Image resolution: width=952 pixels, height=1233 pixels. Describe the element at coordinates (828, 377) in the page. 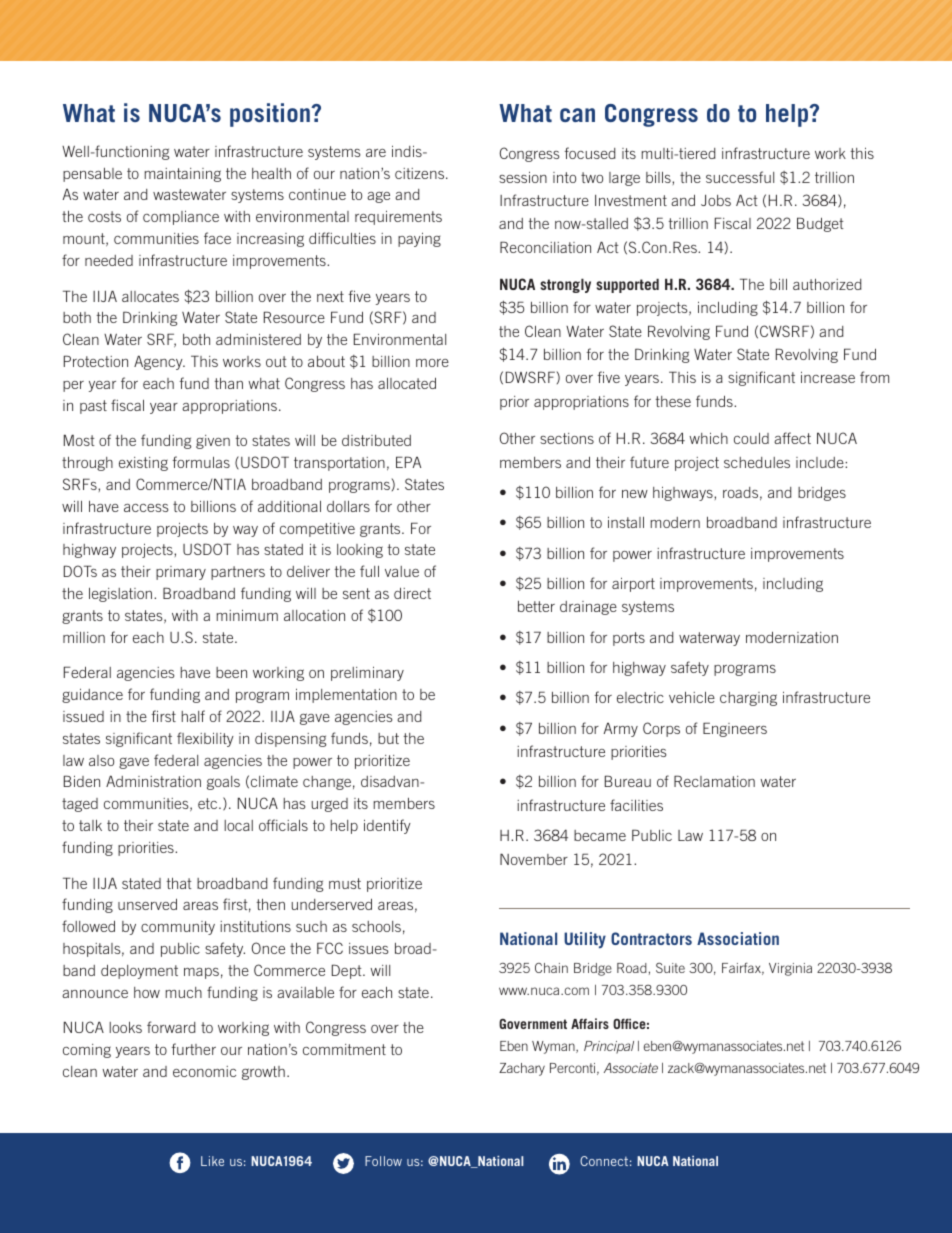

I see `increase` at that location.
